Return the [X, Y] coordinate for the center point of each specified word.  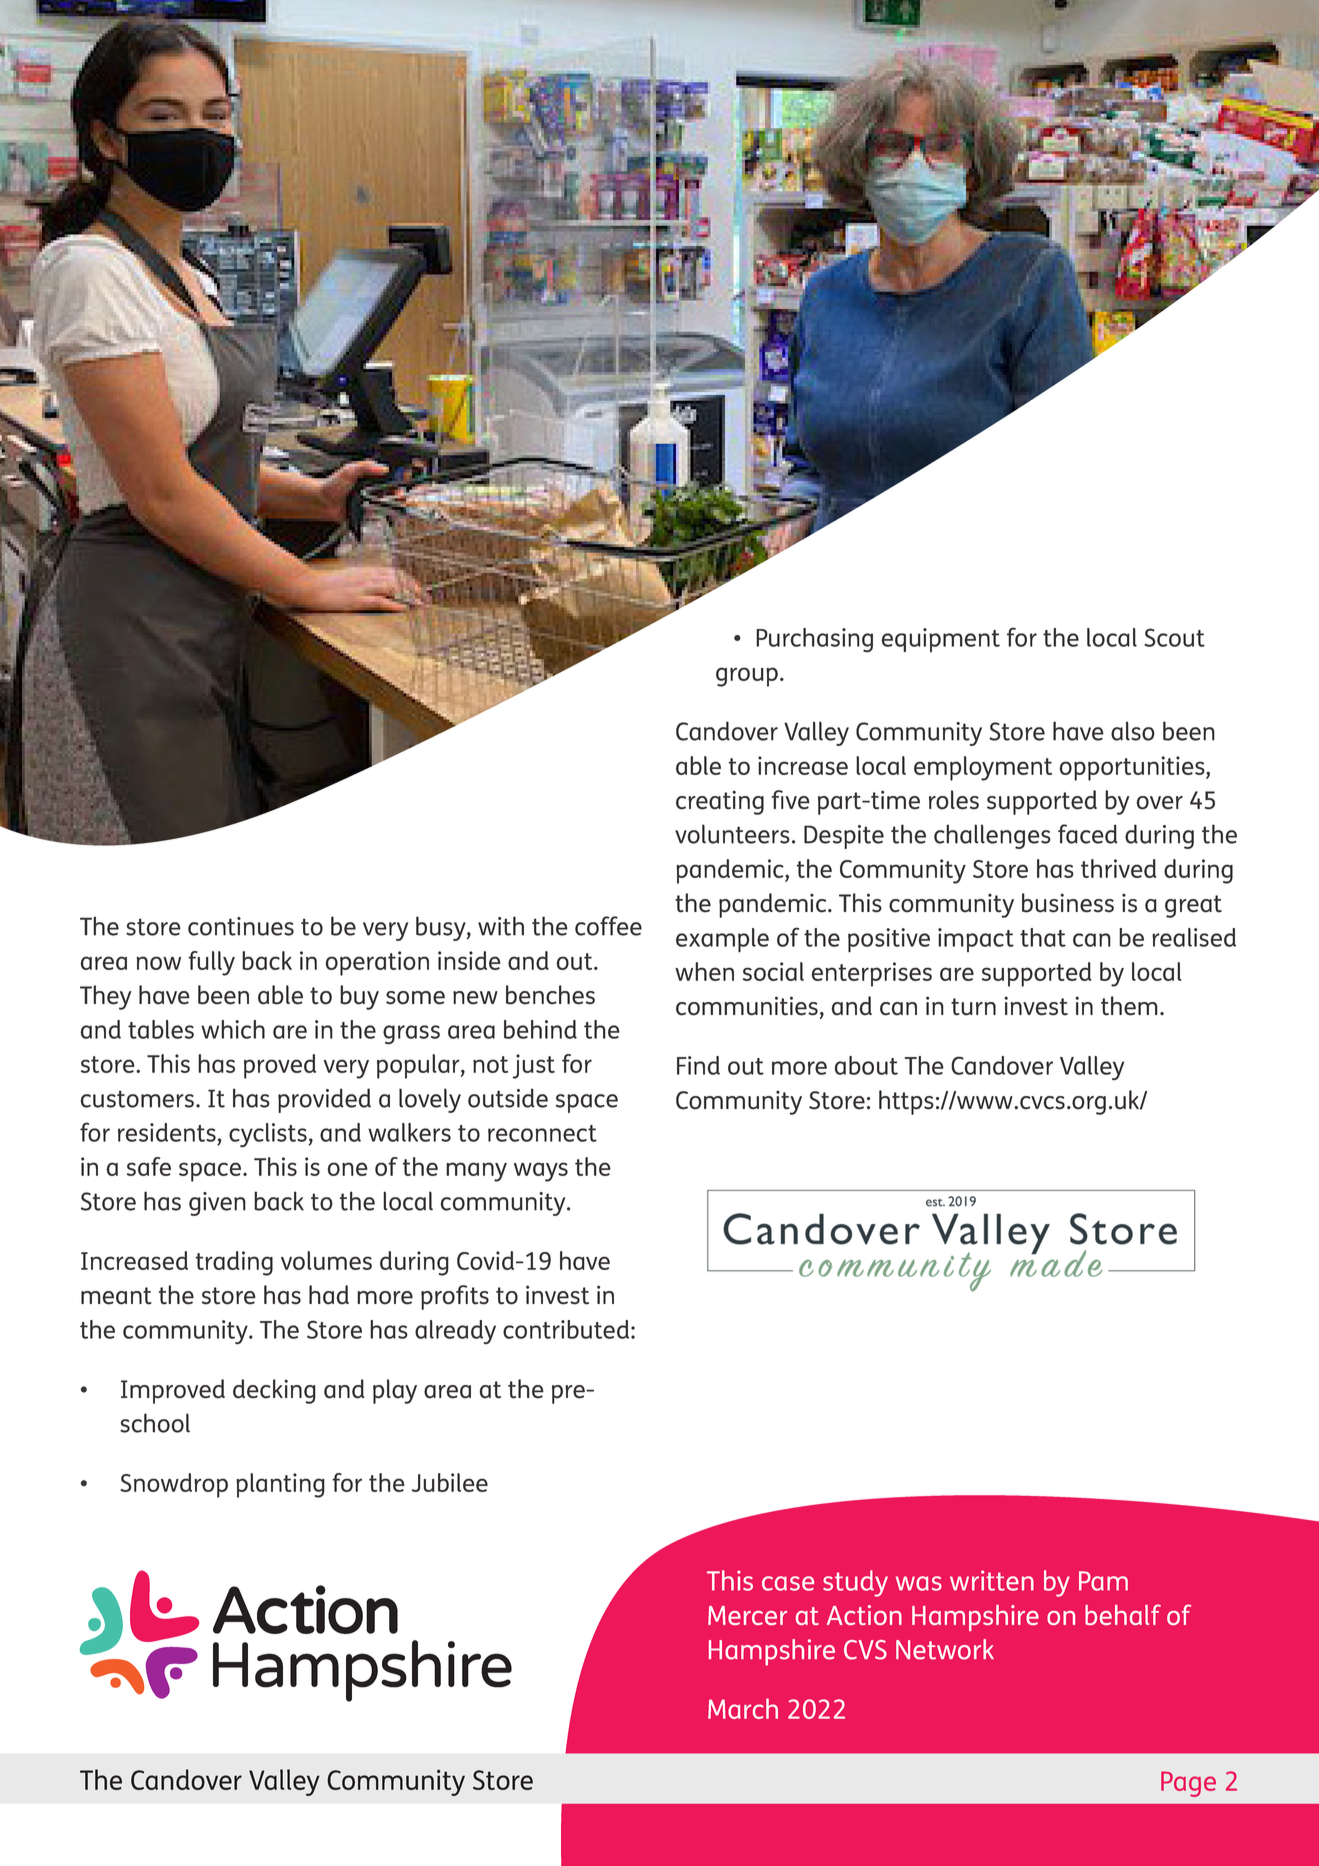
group [747, 677]
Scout [1174, 637]
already [455, 1332]
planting [280, 1485]
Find [698, 1065]
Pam [1103, 1581]
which [233, 1029]
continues [241, 926]
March [743, 1708]
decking [274, 1391]
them [1129, 1006]
